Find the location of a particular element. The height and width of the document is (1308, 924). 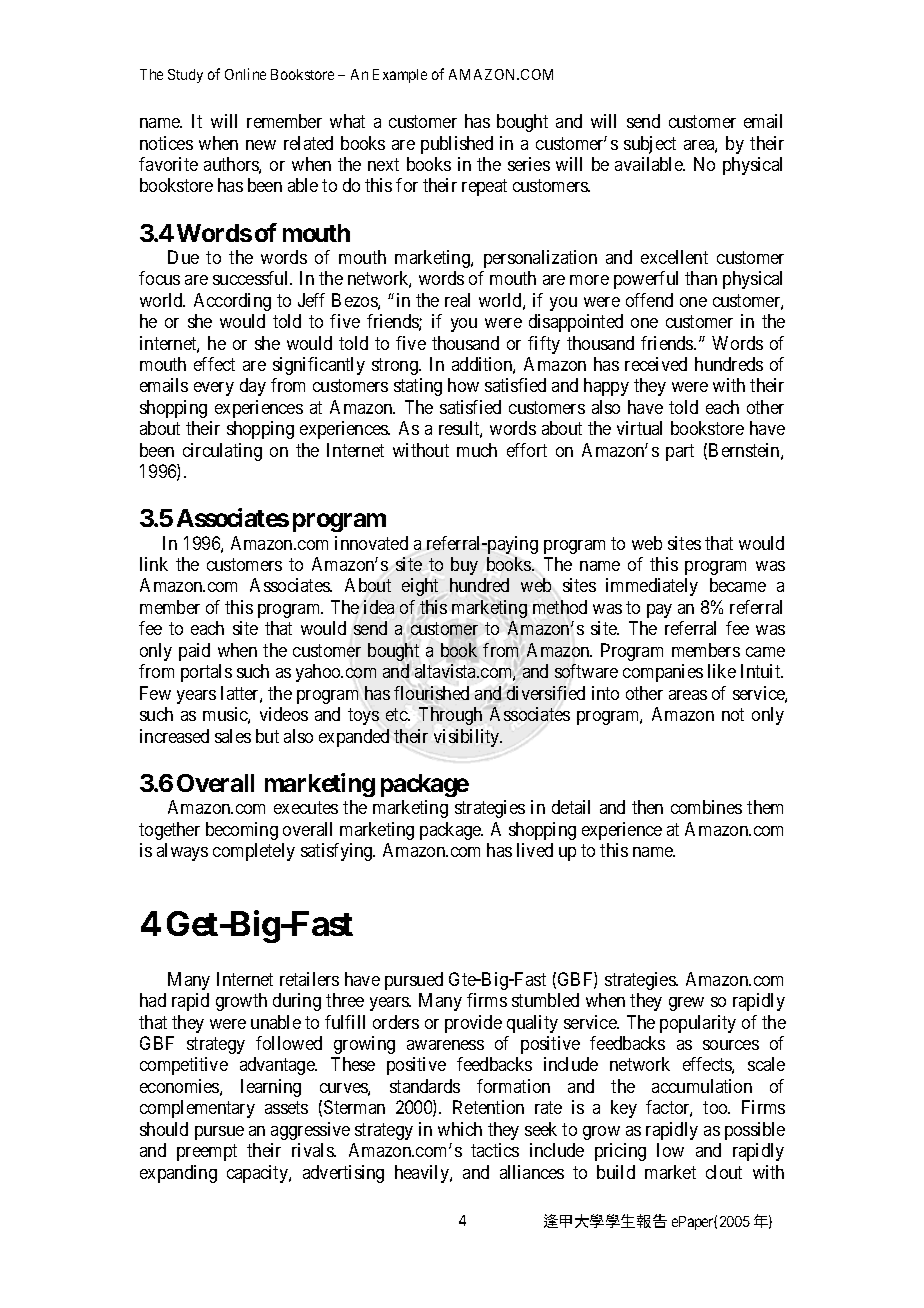

eight is located at coordinates (420, 587).
